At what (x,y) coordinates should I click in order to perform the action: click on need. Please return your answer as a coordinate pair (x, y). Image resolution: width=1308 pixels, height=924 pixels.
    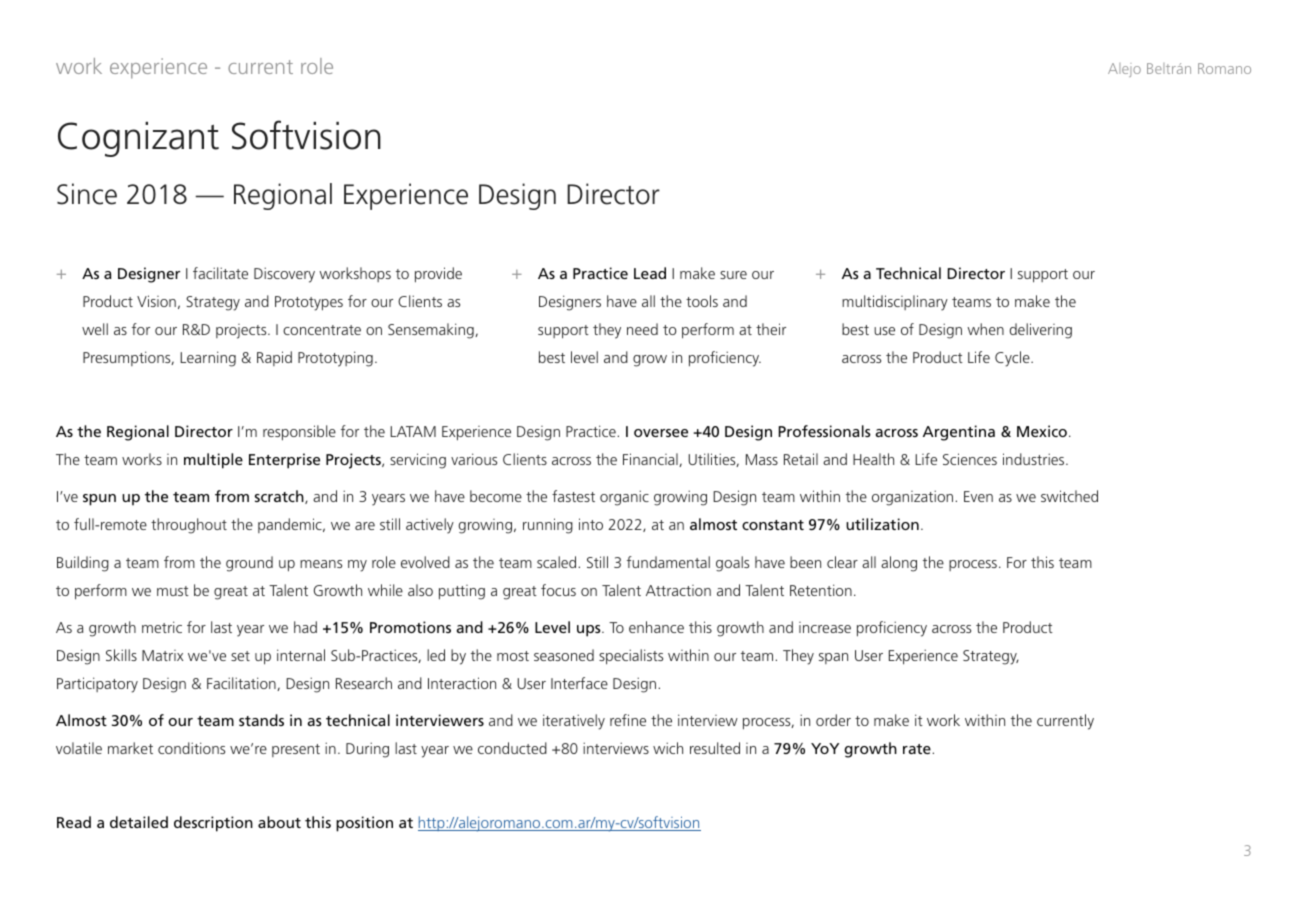
    Looking at the image, I should click on (642, 329).
